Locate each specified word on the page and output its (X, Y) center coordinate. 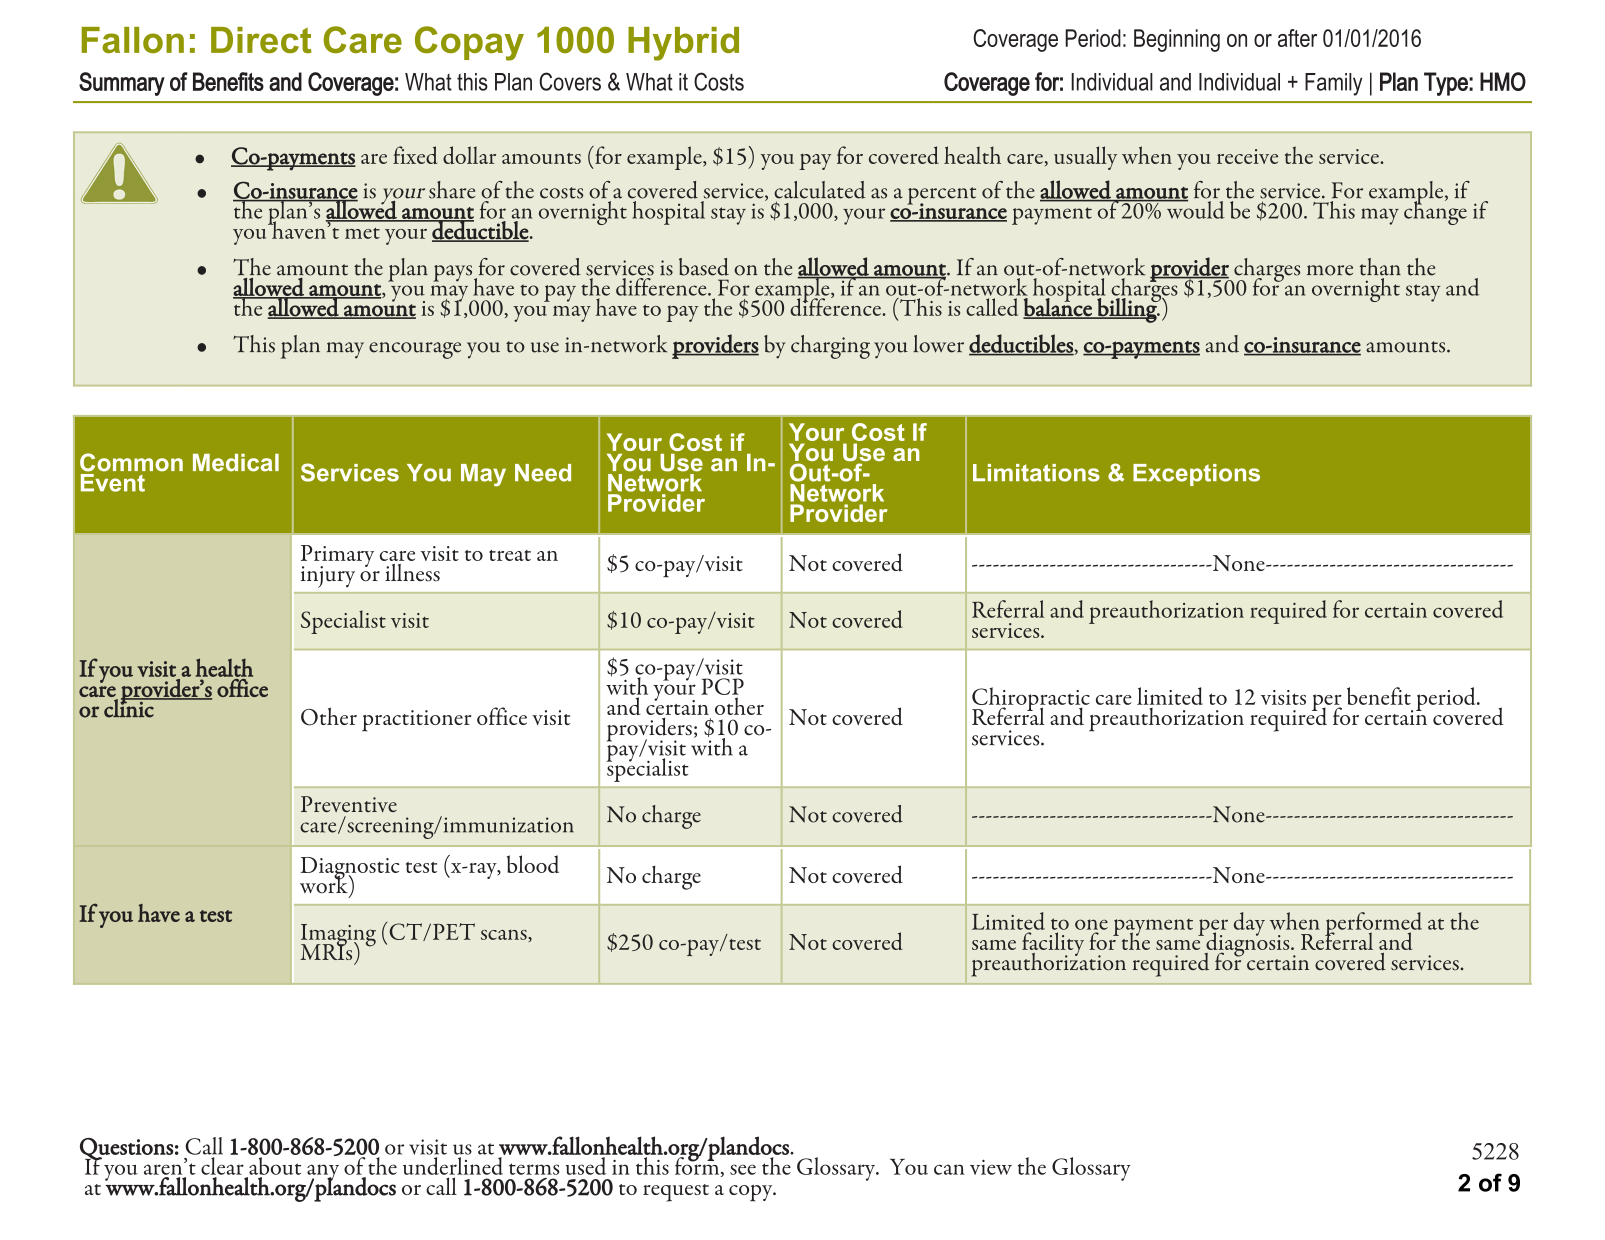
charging (830, 347)
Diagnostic (350, 869)
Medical (236, 463)
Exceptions (1196, 475)
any (323, 1173)
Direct (261, 40)
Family (1333, 84)
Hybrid (683, 44)
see (743, 1169)
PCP (722, 686)
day (1249, 924)
